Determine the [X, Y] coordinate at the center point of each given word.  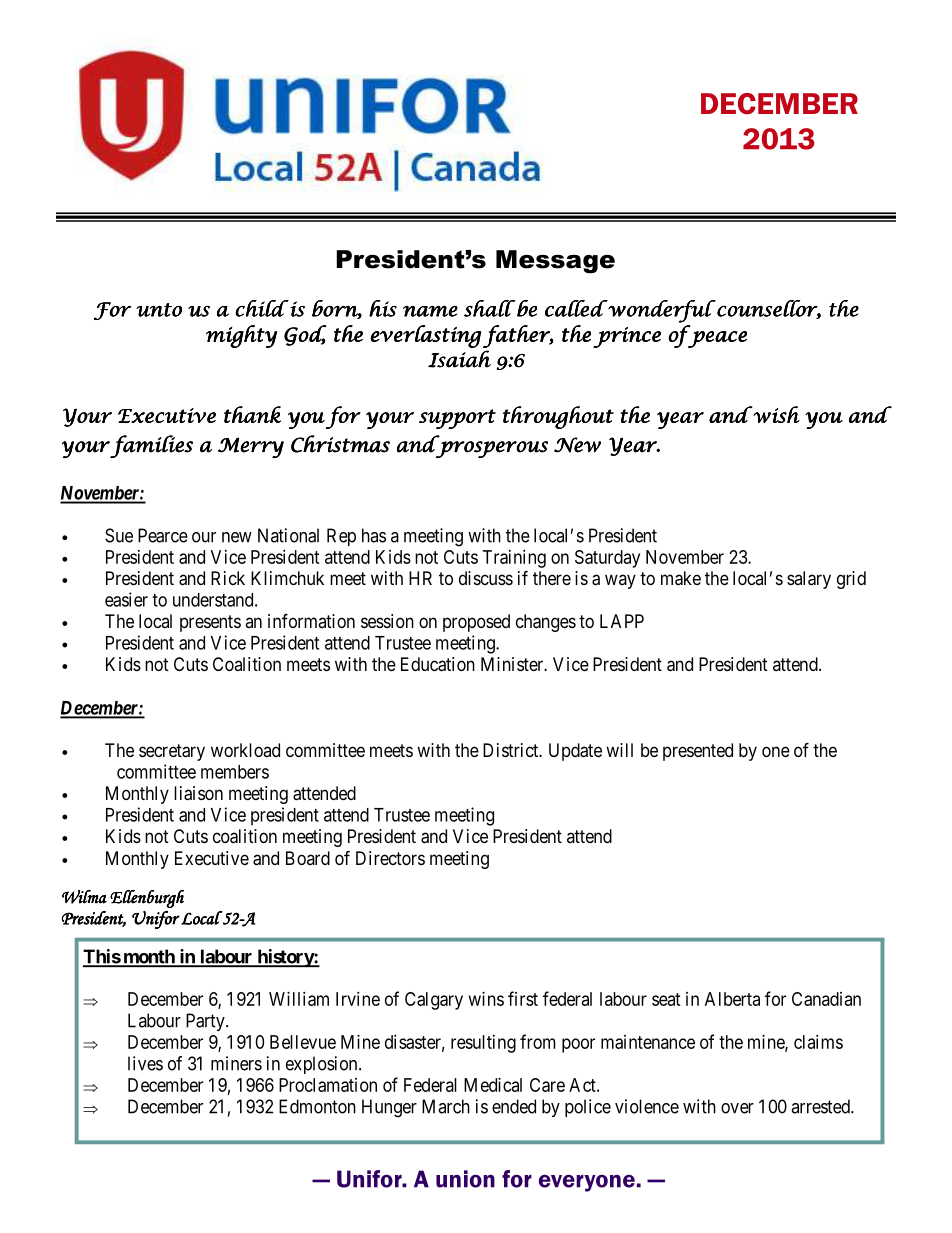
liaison [198, 793]
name [430, 311]
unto [159, 310]
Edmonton [317, 1106]
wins [486, 999]
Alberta [732, 999]
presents [210, 623]
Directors [390, 858]
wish [775, 414]
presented [698, 752]
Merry [251, 447]
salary [809, 580]
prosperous [491, 449]
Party [206, 1022]
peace [716, 339]
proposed [476, 623]
